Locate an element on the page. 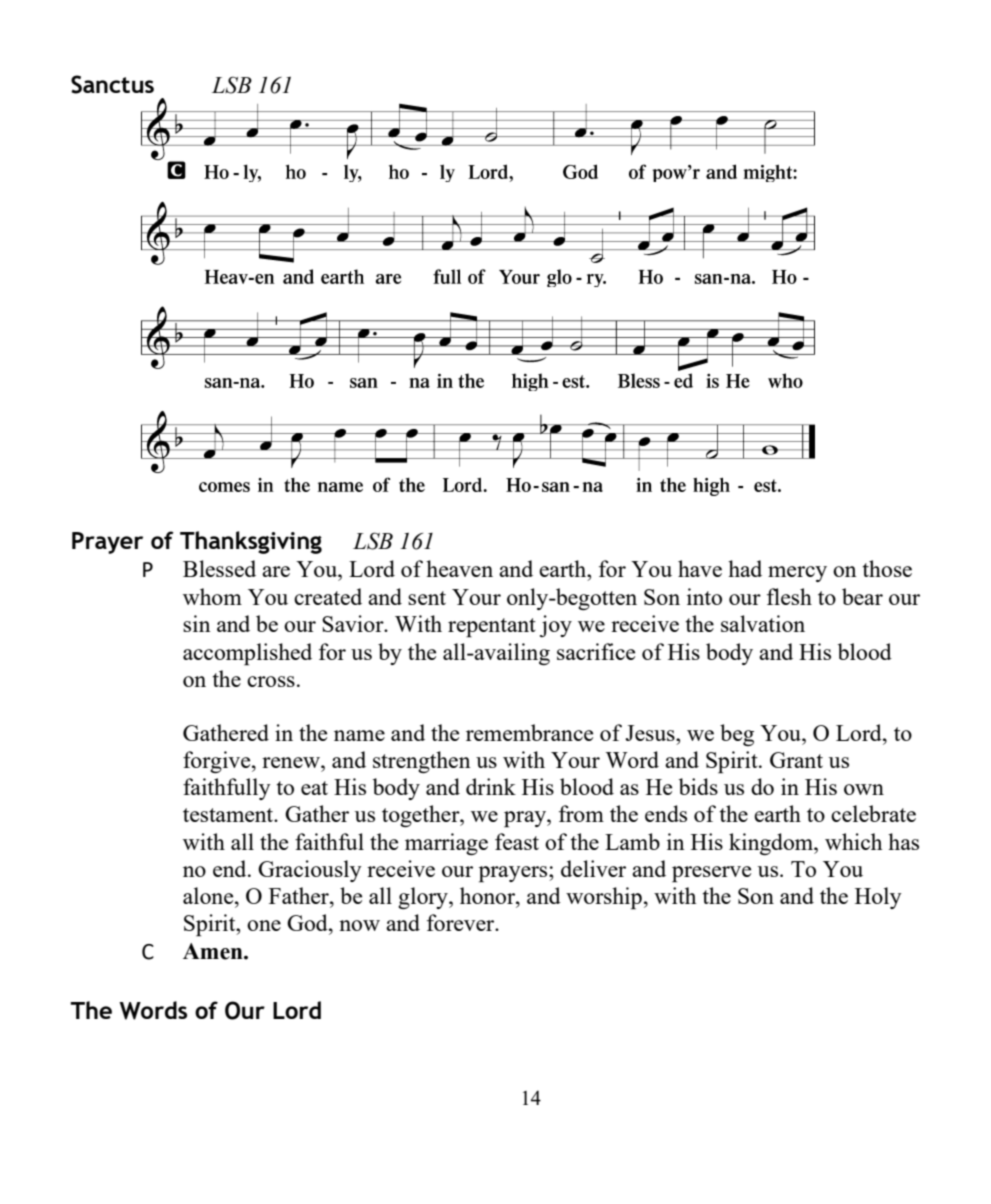  Holy is located at coordinates (878, 898).
